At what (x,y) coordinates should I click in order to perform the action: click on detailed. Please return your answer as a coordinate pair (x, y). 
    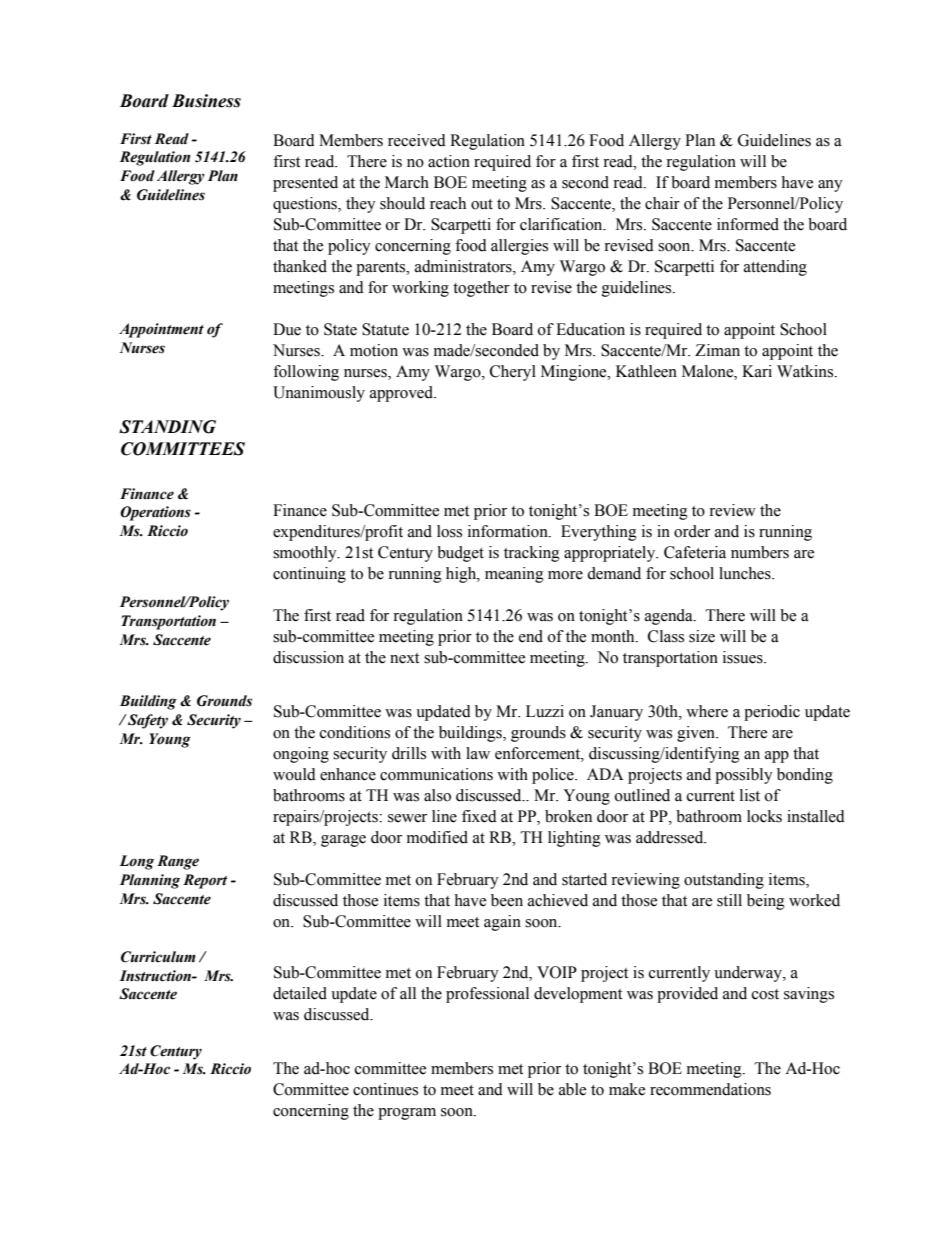
    Looking at the image, I should click on (300, 993).
